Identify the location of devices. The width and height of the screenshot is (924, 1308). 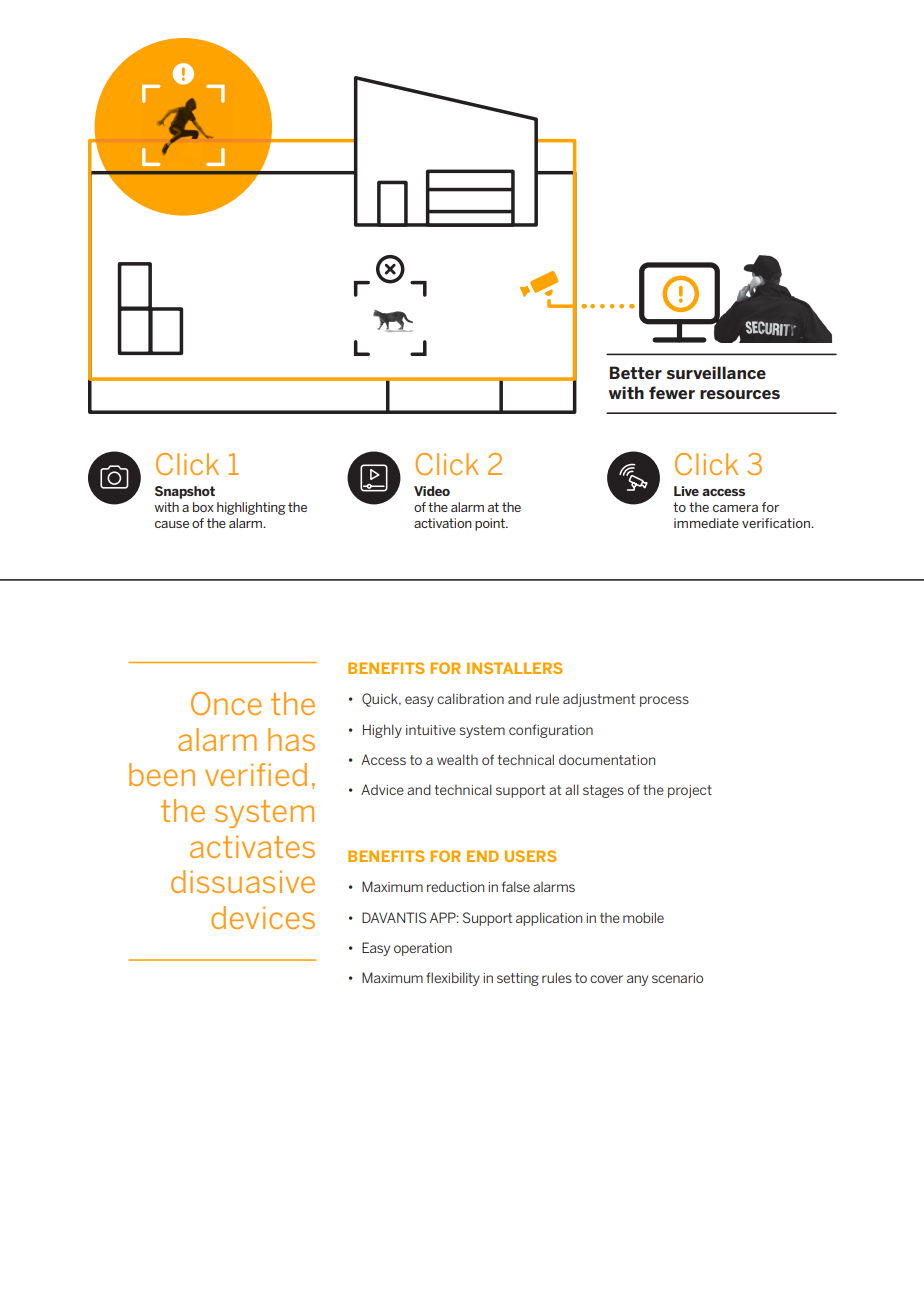
(263, 917).
